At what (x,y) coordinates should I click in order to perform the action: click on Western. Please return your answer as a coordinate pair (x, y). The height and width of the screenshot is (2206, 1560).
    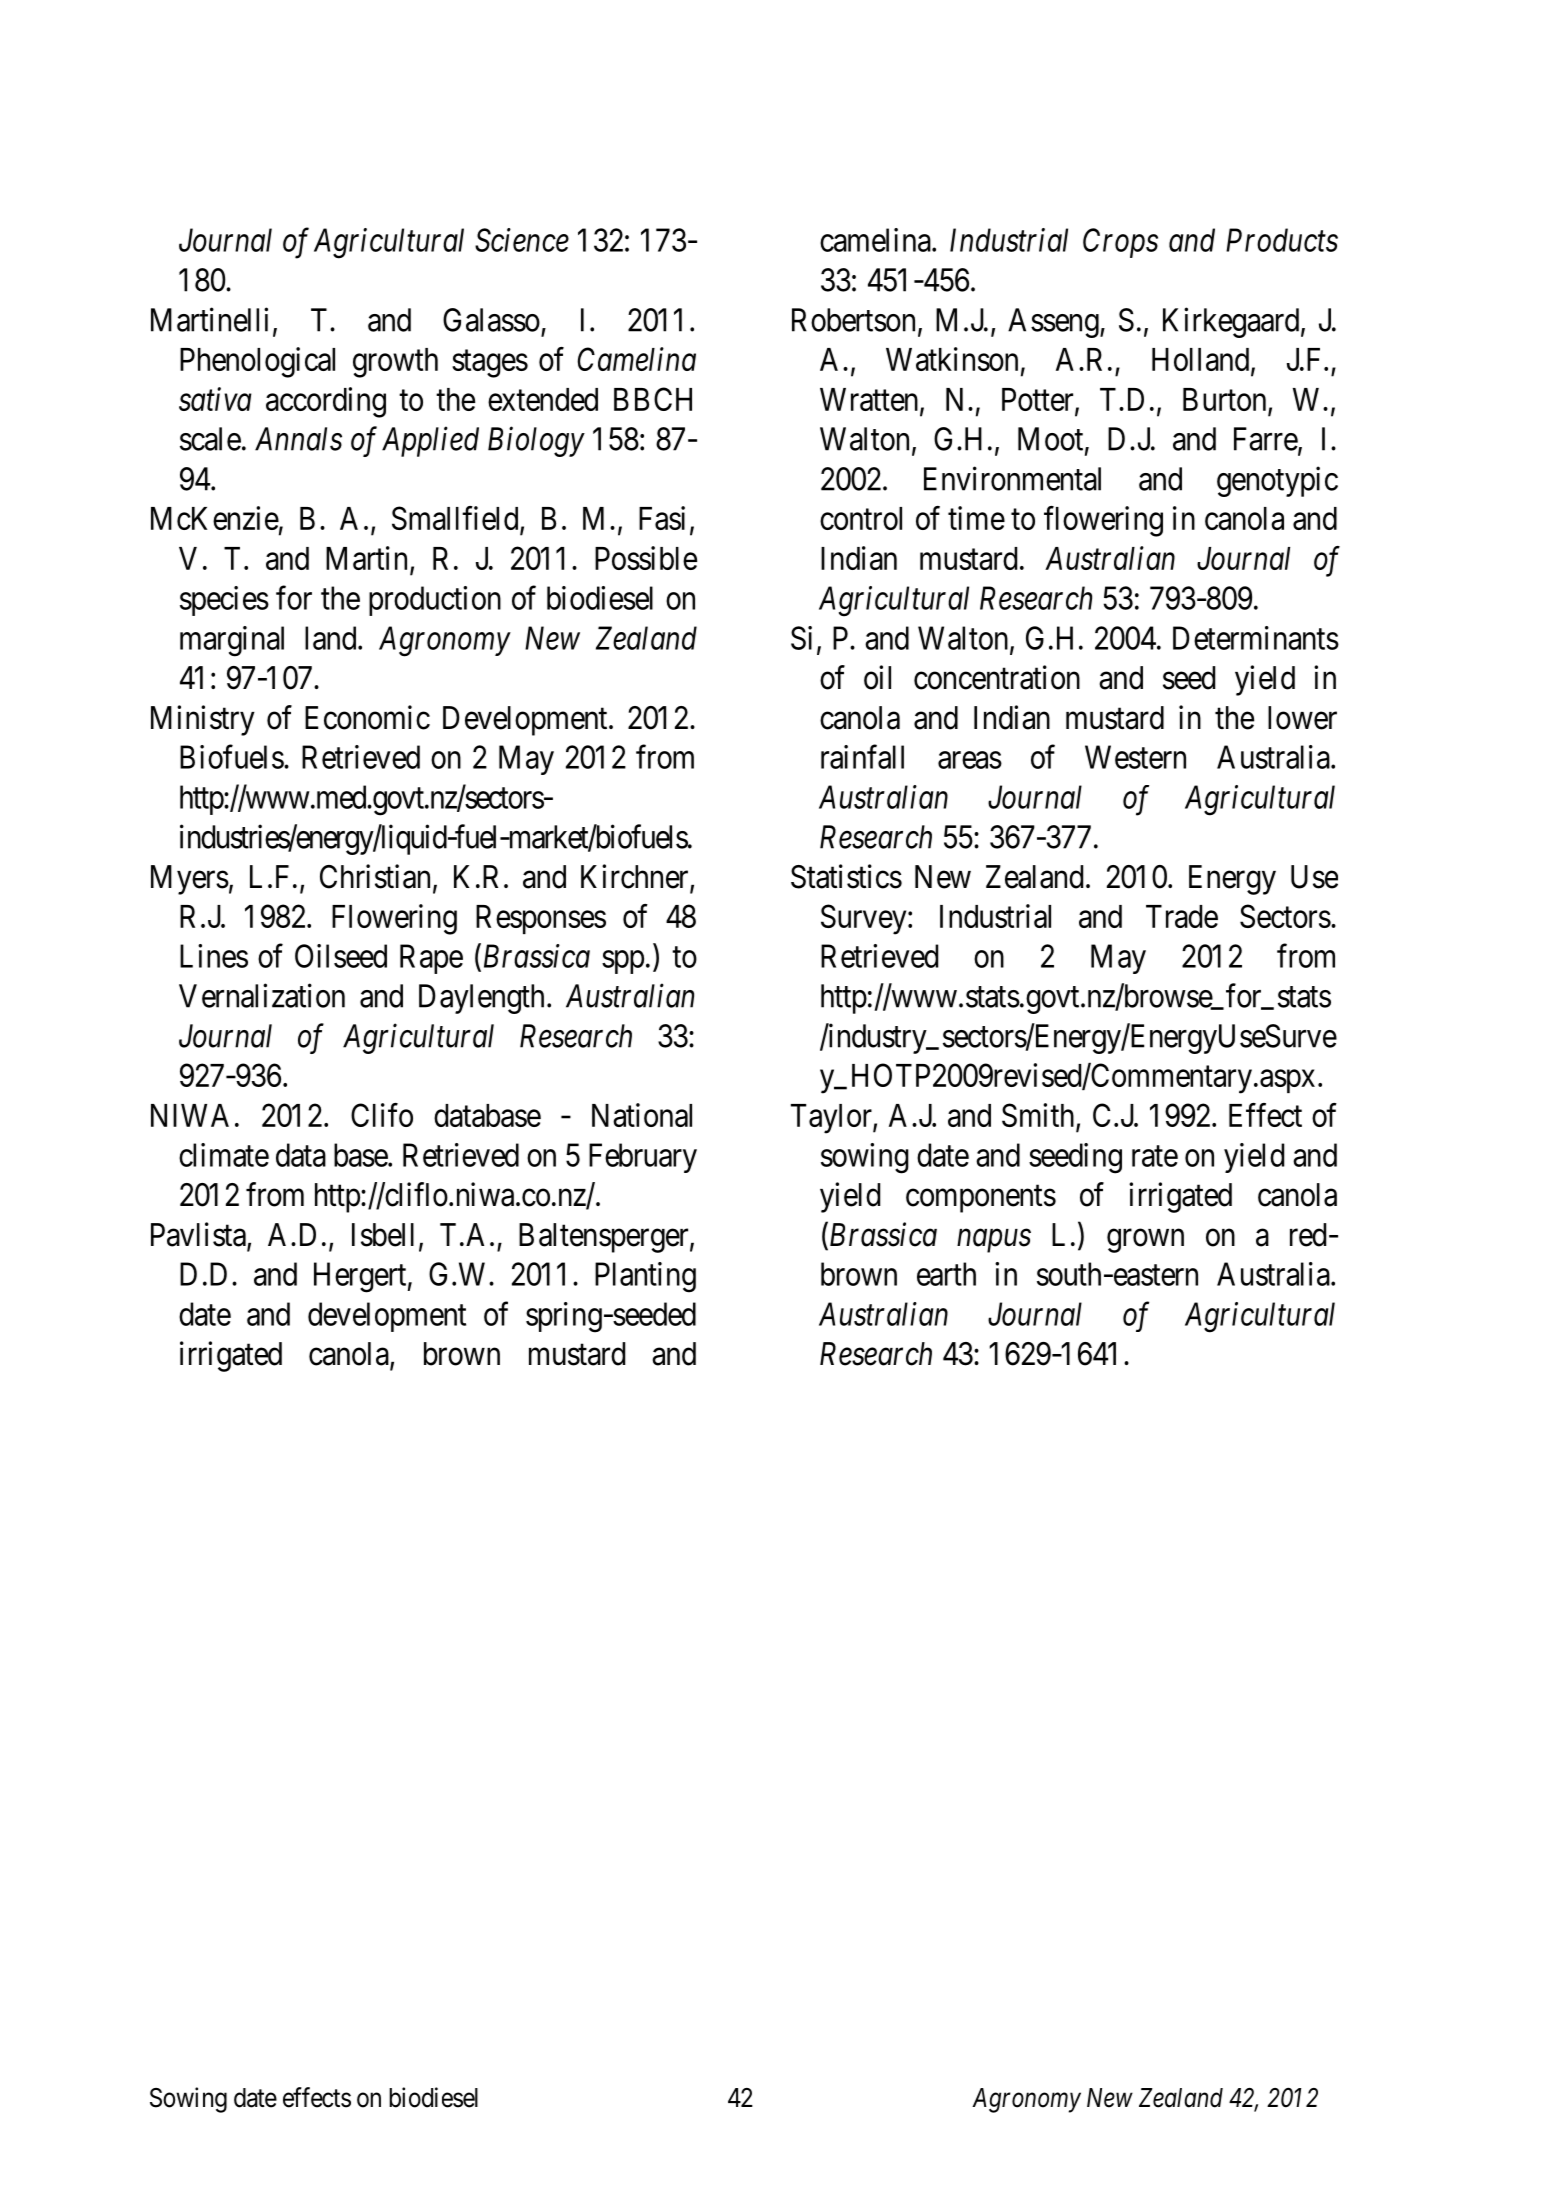
    Looking at the image, I should click on (1135, 757).
